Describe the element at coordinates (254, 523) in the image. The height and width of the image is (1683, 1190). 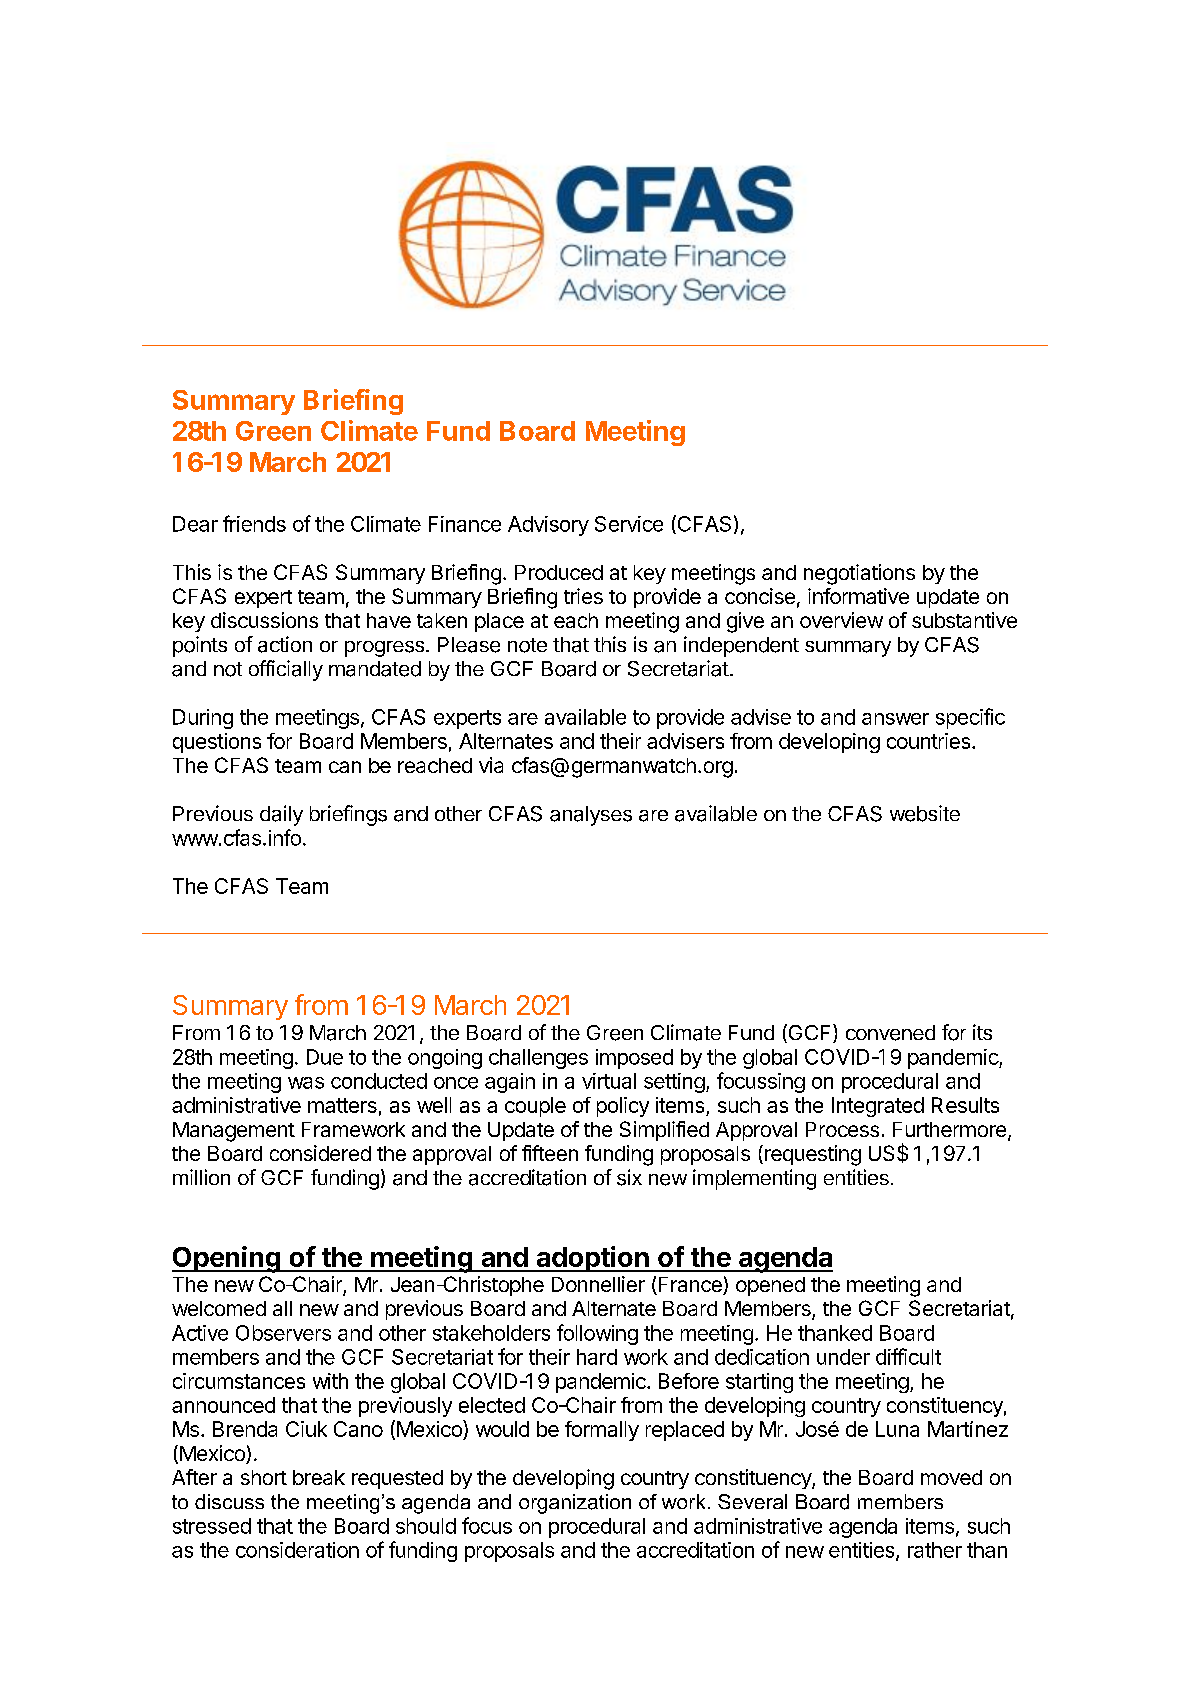
I see `friends` at that location.
